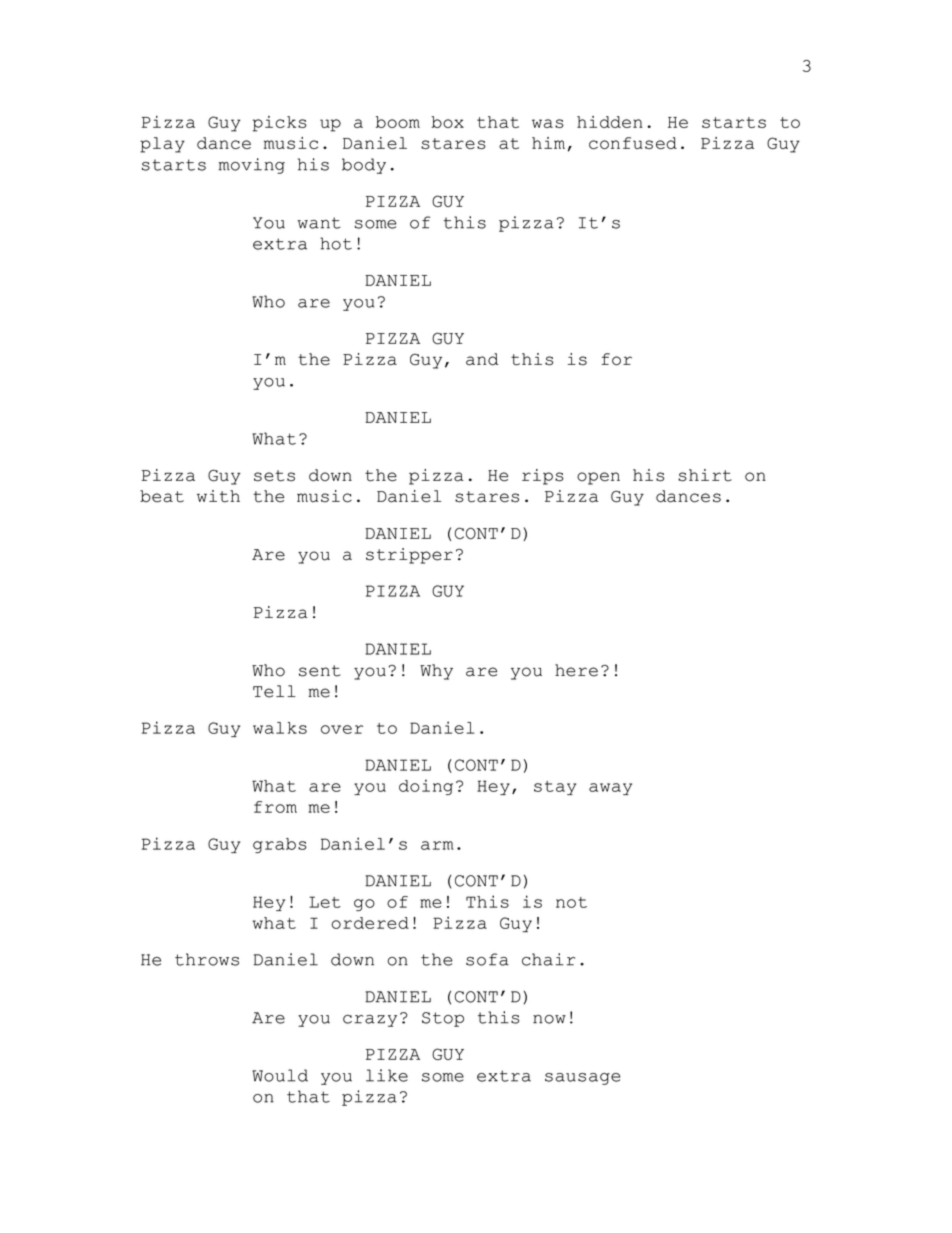 The width and height of the screenshot is (952, 1233). I want to click on and, so click(482, 359).
